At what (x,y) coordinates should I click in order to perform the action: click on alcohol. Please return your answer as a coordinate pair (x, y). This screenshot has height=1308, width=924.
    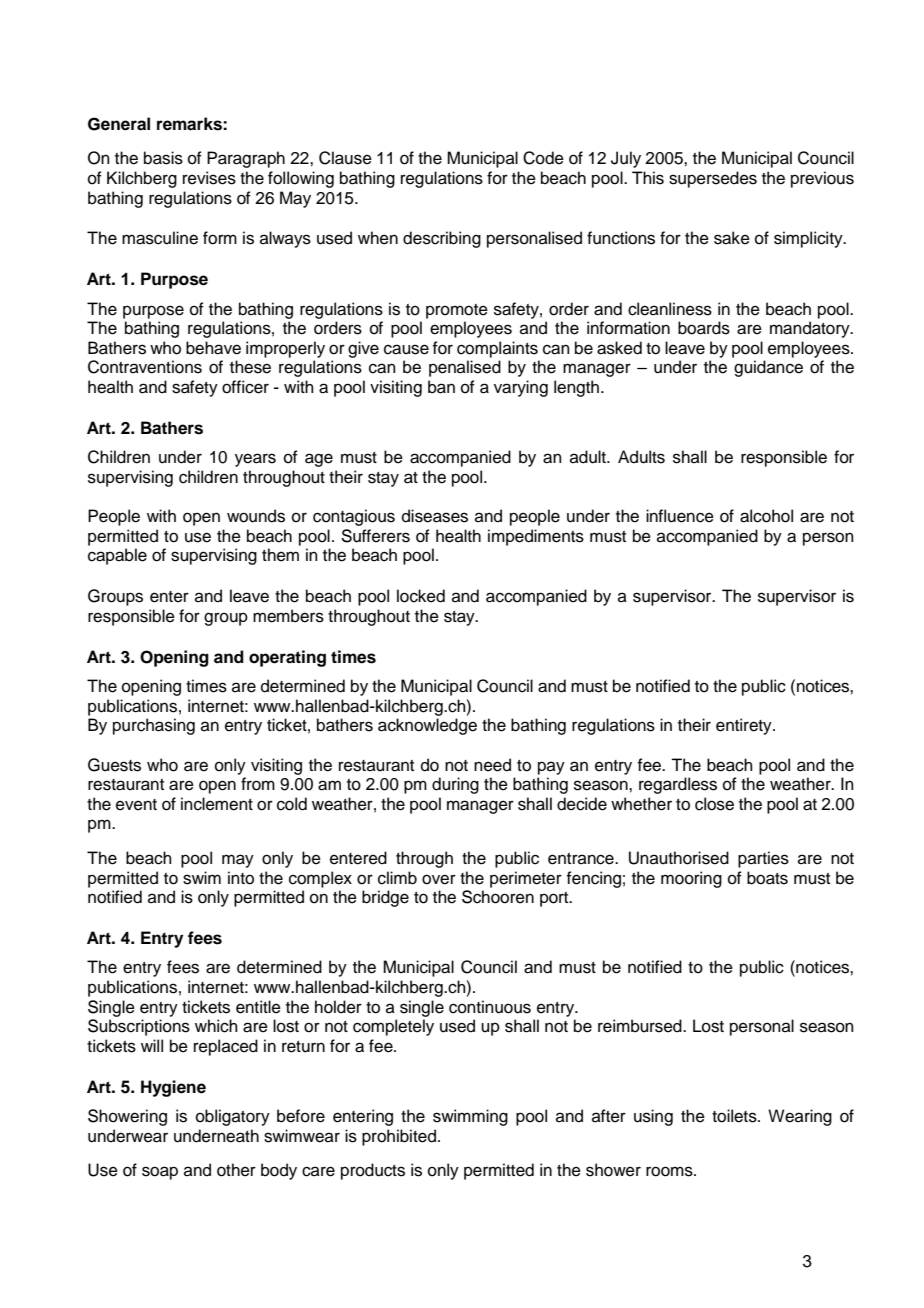
    Looking at the image, I should click on (766, 516).
